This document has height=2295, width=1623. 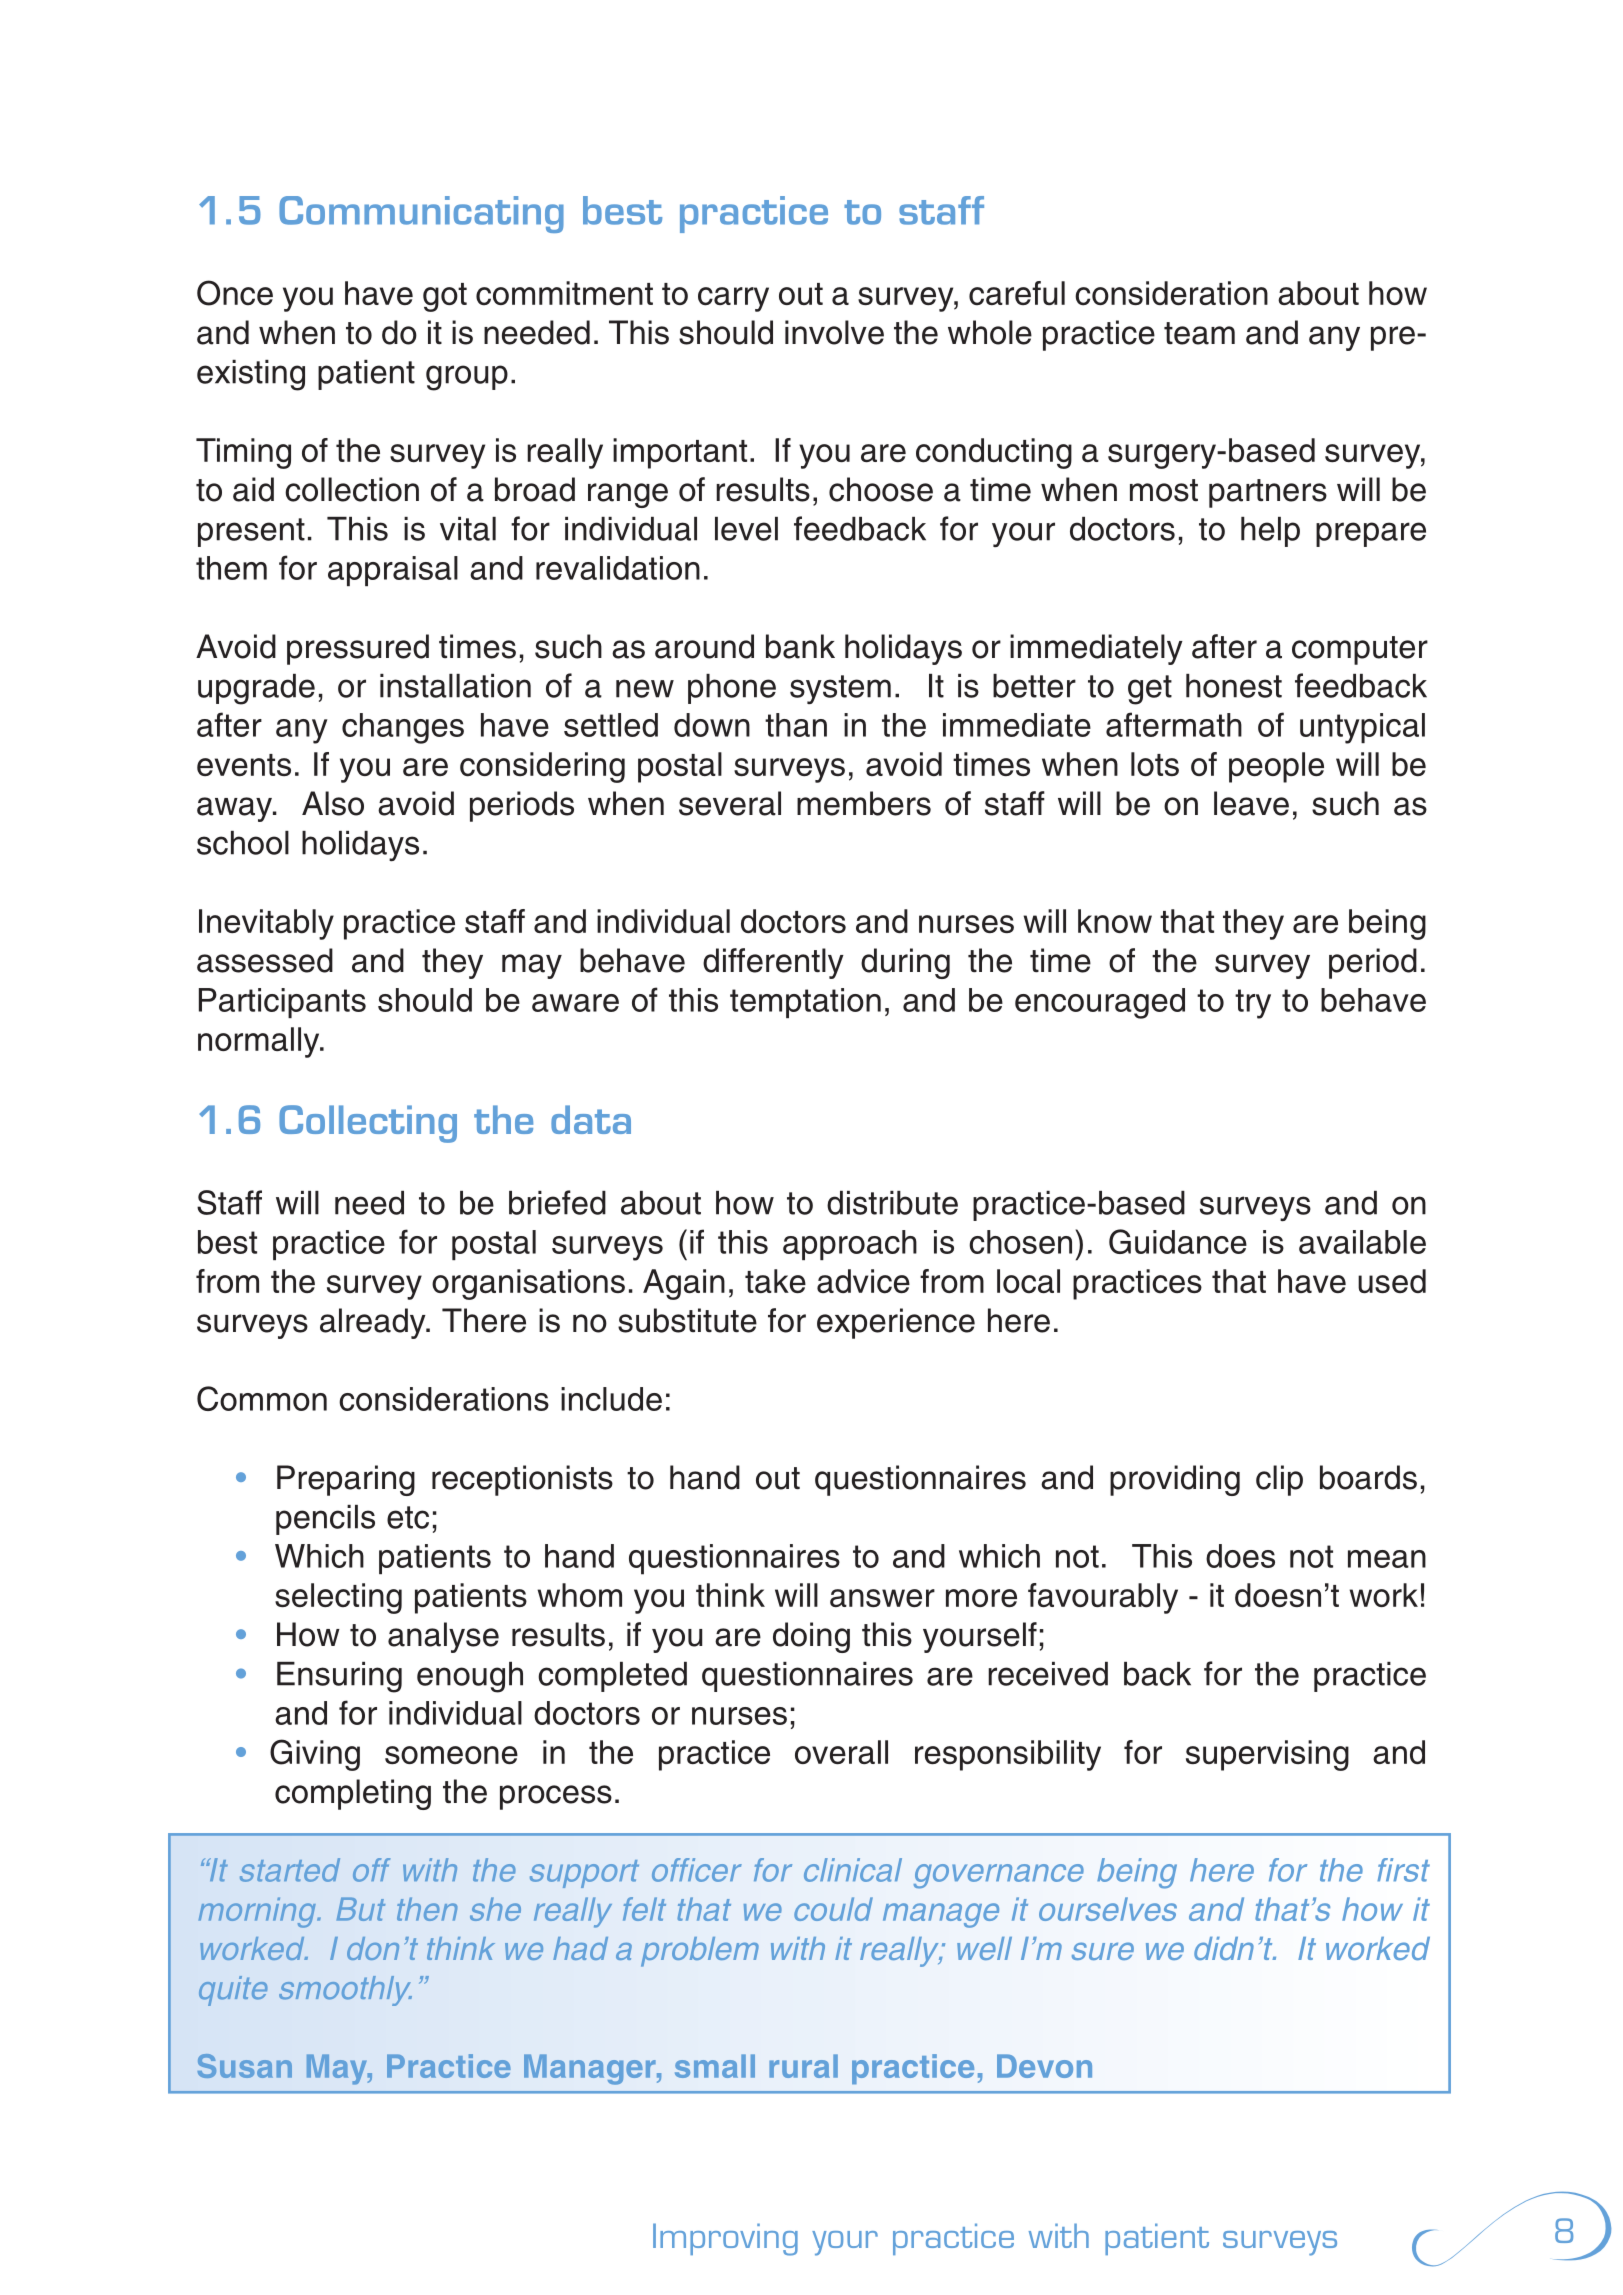 What do you see at coordinates (374, 1323) in the document?
I see `already` at bounding box center [374, 1323].
